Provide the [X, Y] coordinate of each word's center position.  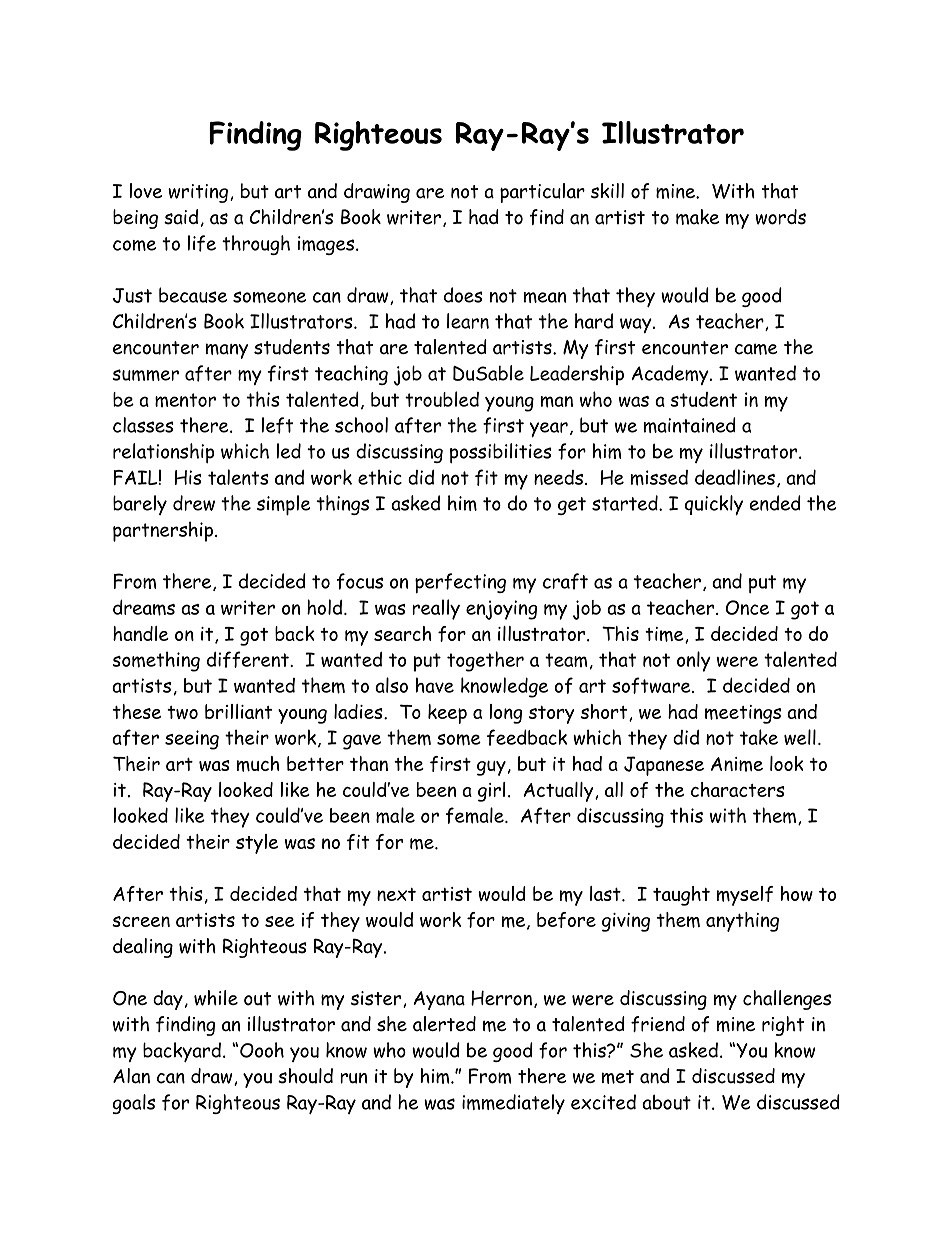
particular [542, 193]
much [258, 764]
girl [491, 792]
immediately [513, 1104]
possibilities [501, 453]
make [697, 217]
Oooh [262, 1050]
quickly [714, 505]
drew [194, 503]
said [181, 217]
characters [738, 789]
